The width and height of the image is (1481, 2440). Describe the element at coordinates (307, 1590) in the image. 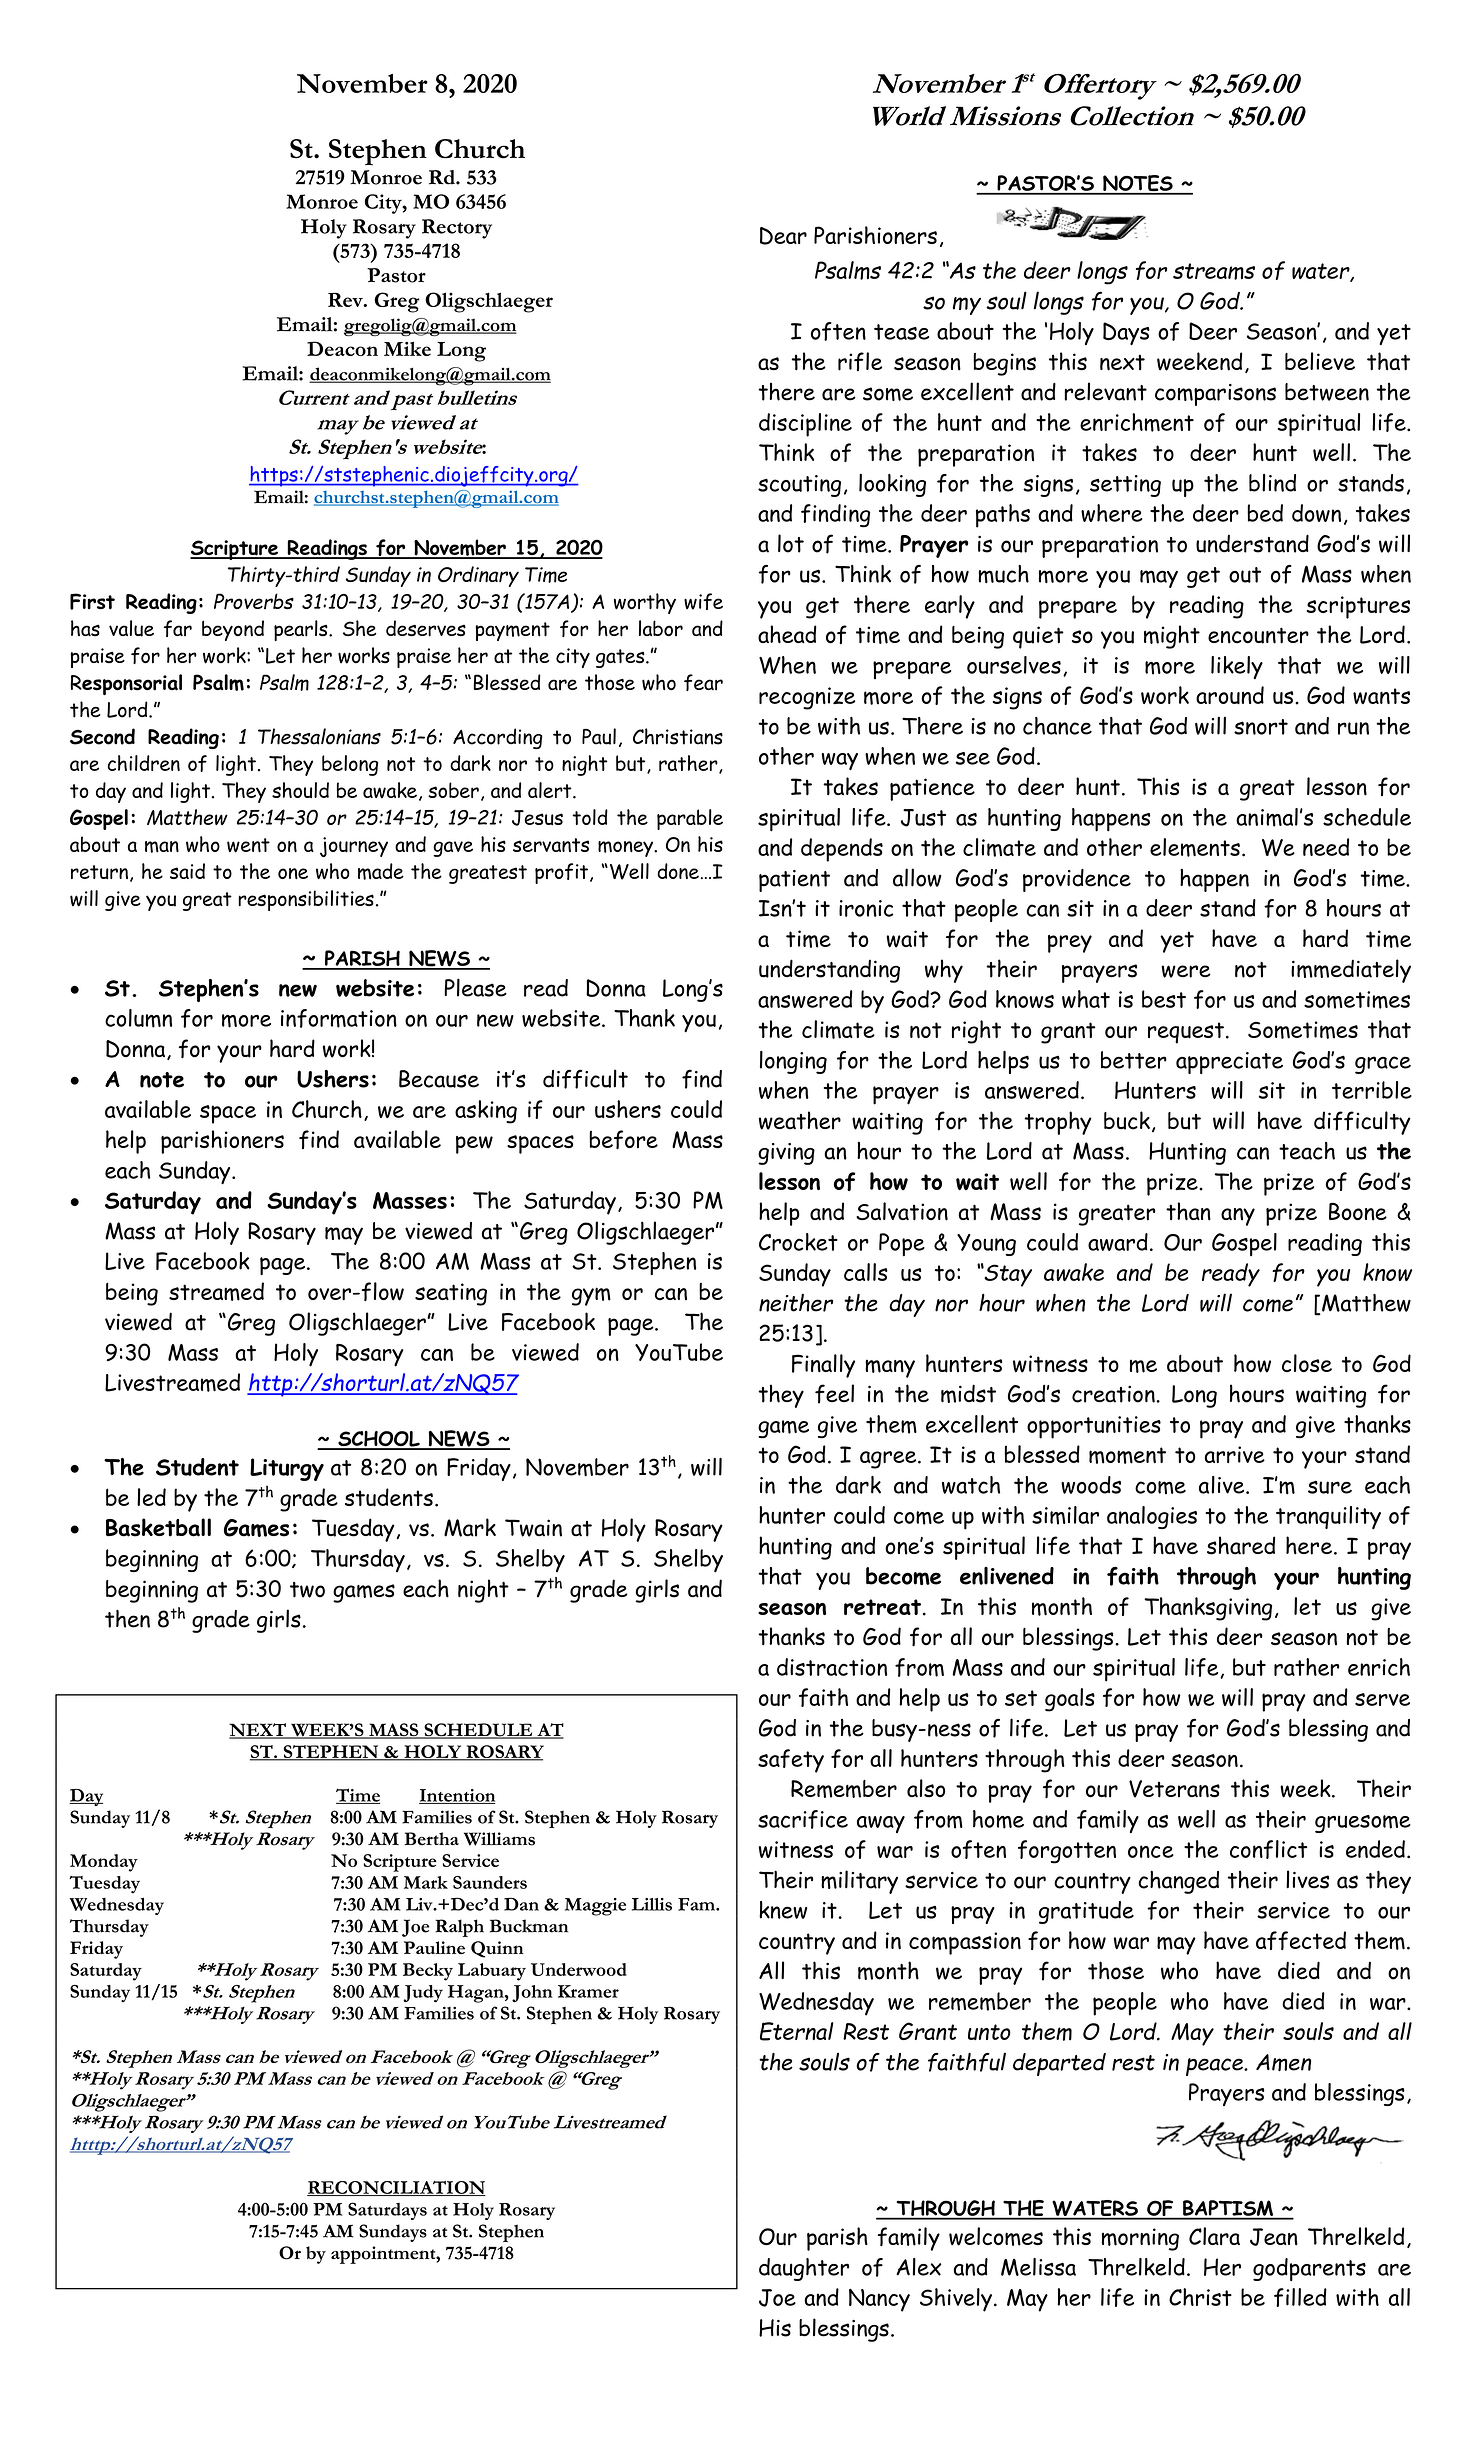

I see `two` at that location.
